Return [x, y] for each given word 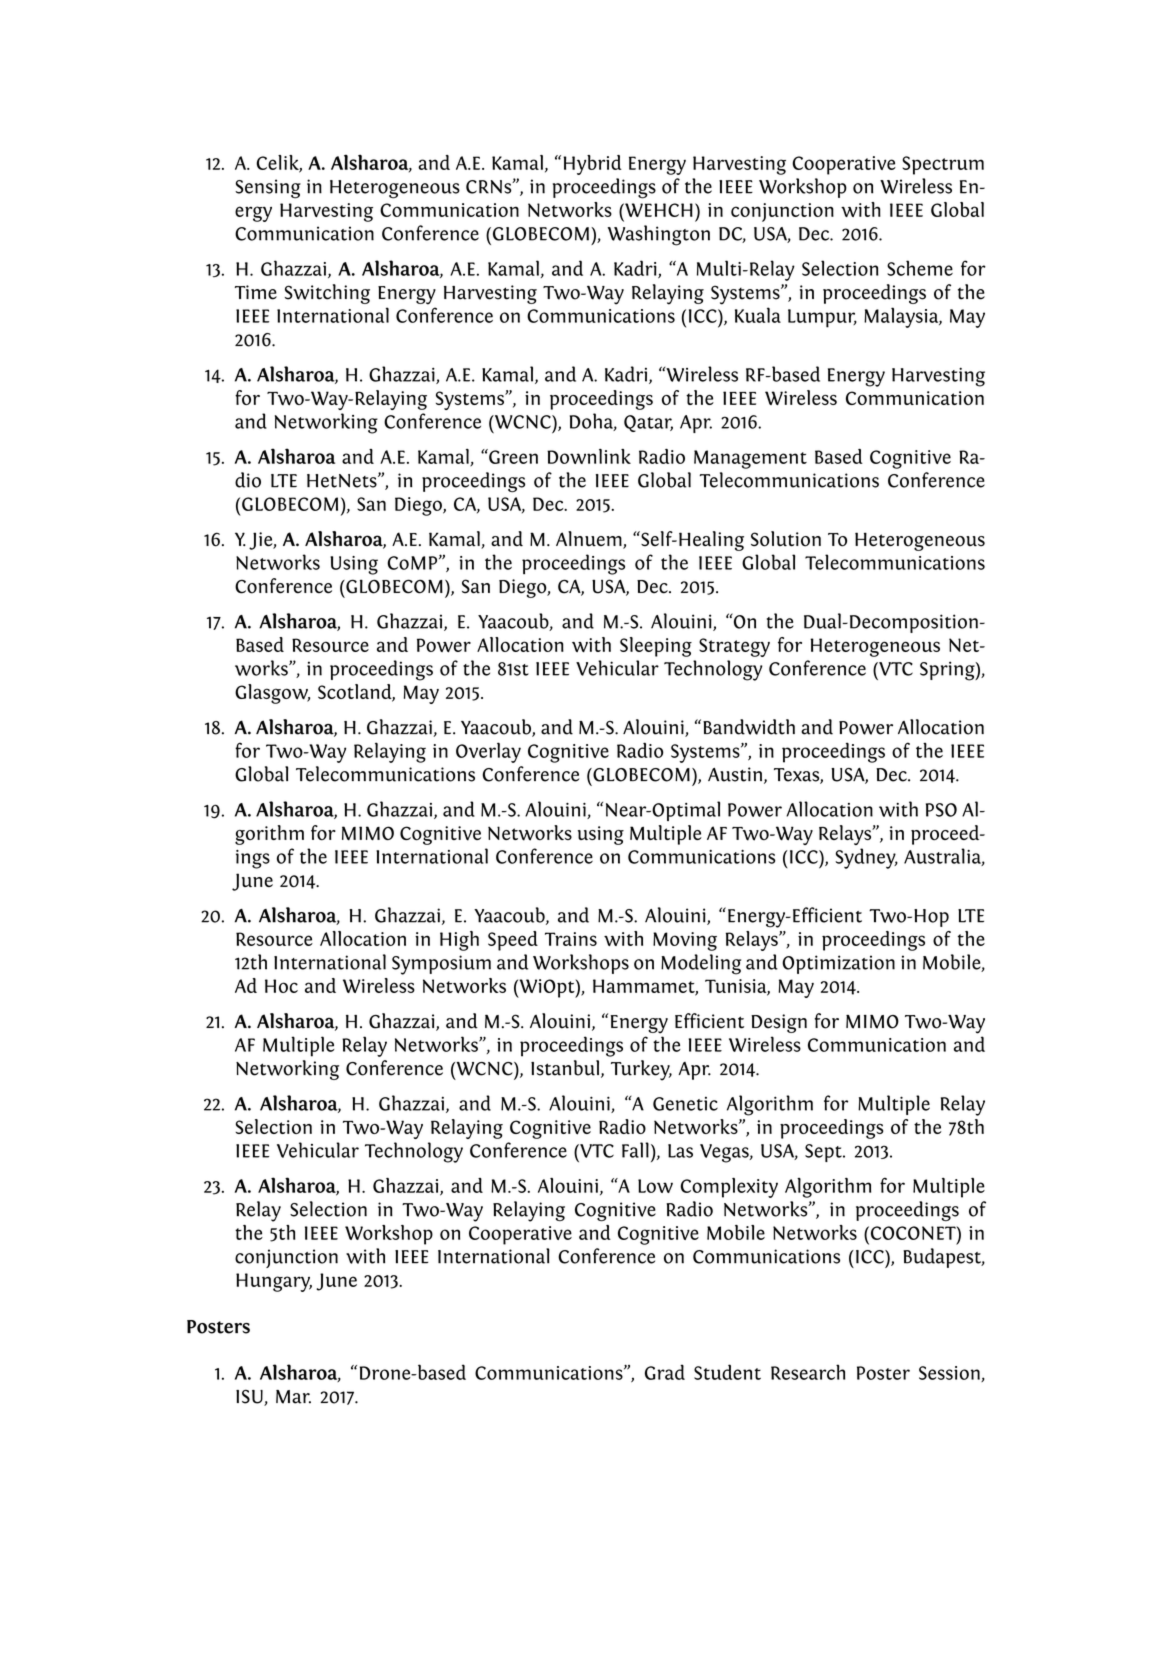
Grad [665, 1372]
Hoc [281, 986]
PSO [941, 810]
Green [512, 456]
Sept [824, 1153]
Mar [293, 1397]
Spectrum [943, 165]
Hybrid [592, 165]
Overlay [488, 752]
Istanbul [566, 1069]
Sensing [268, 189]
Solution [786, 539]
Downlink [589, 456]
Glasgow [272, 694]
